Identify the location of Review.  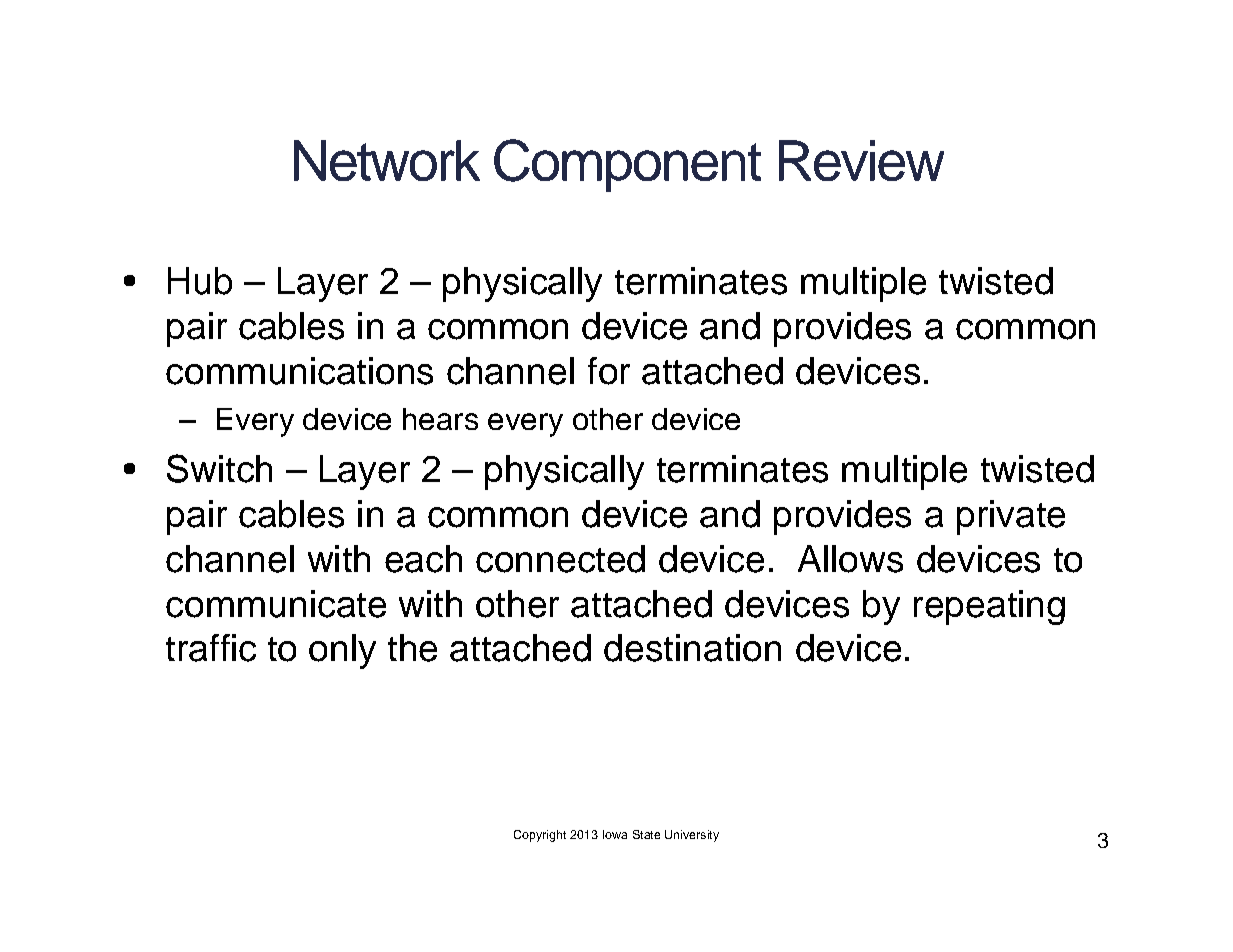
(861, 160).
